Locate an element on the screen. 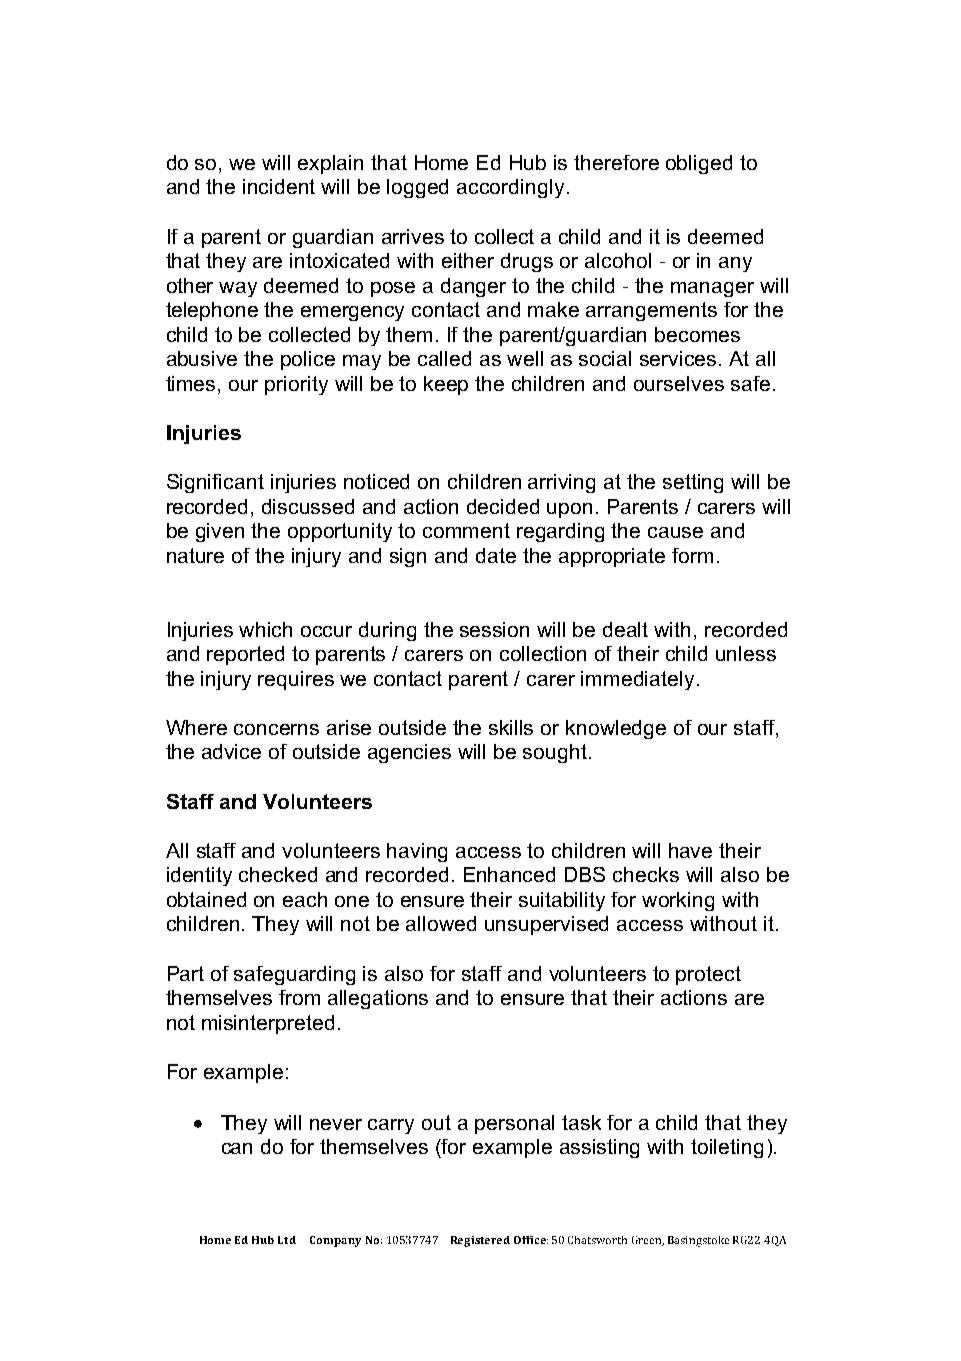 Image resolution: width=961 pixels, height=1361 pixels. immediately is located at coordinates (637, 680).
